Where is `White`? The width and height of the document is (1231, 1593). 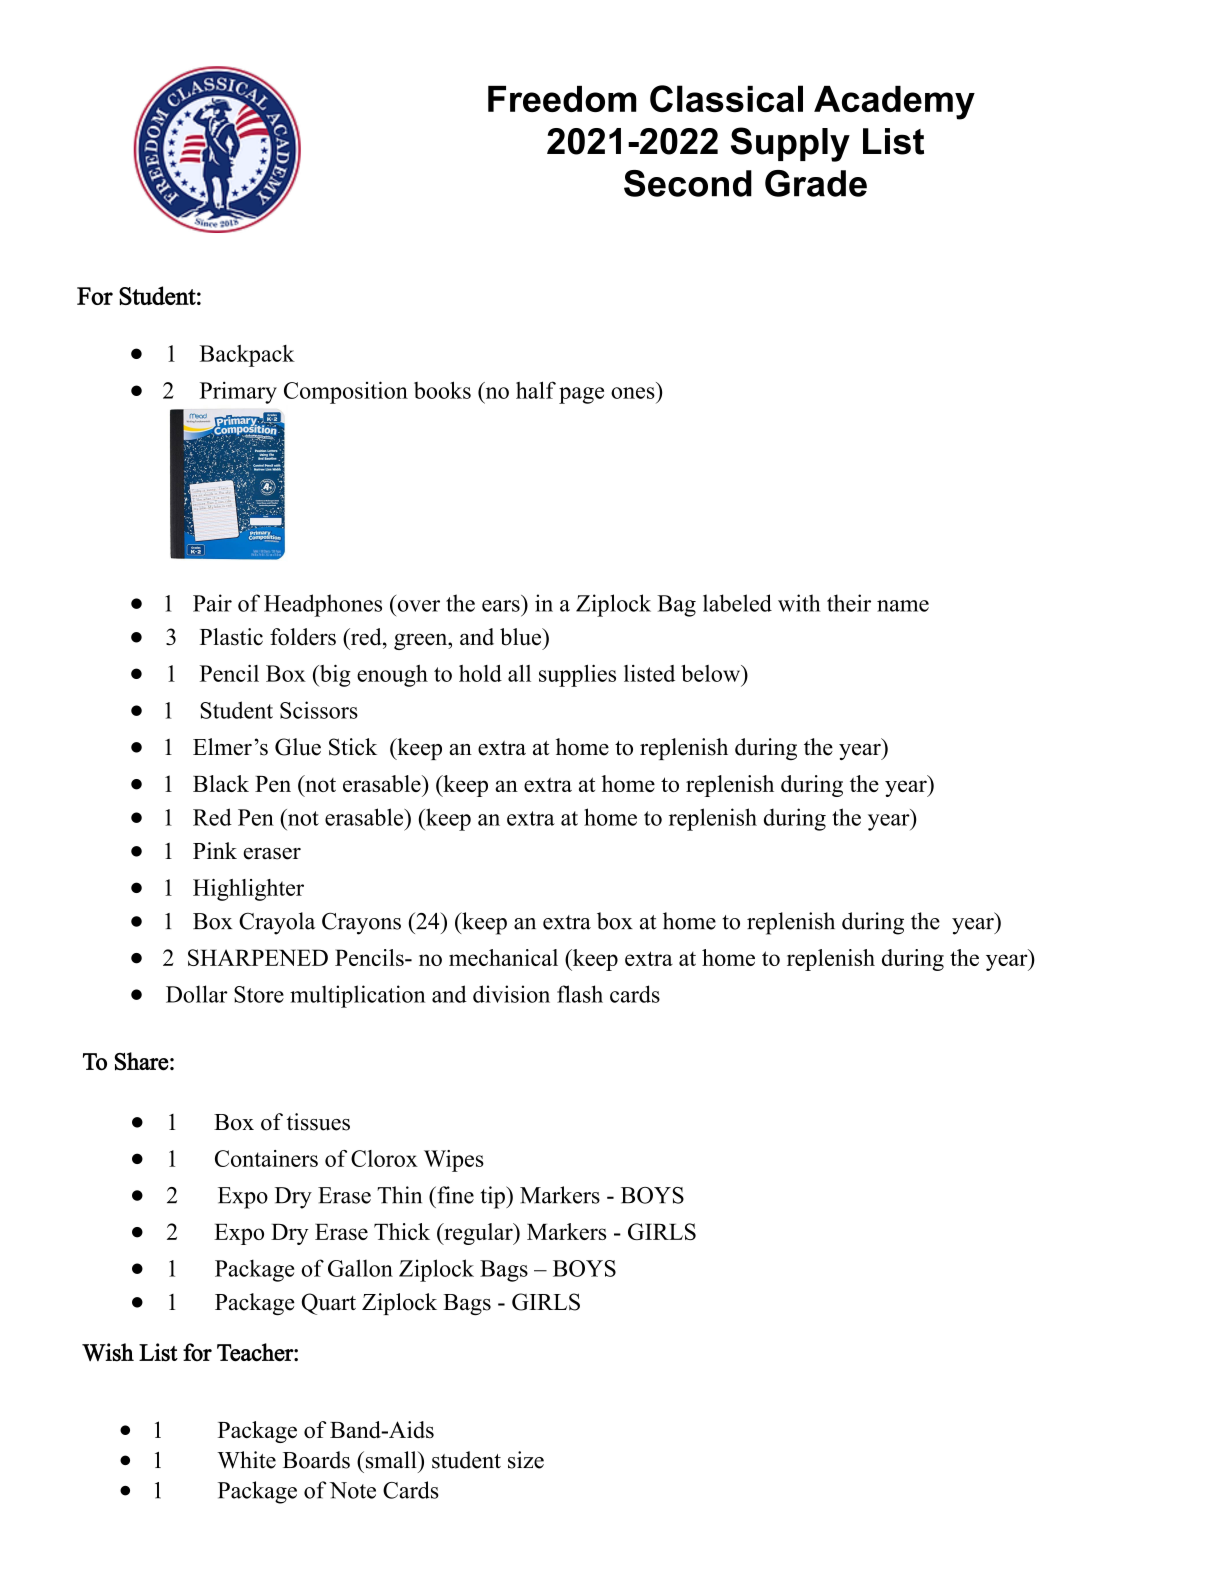
White is located at coordinates (246, 1460).
